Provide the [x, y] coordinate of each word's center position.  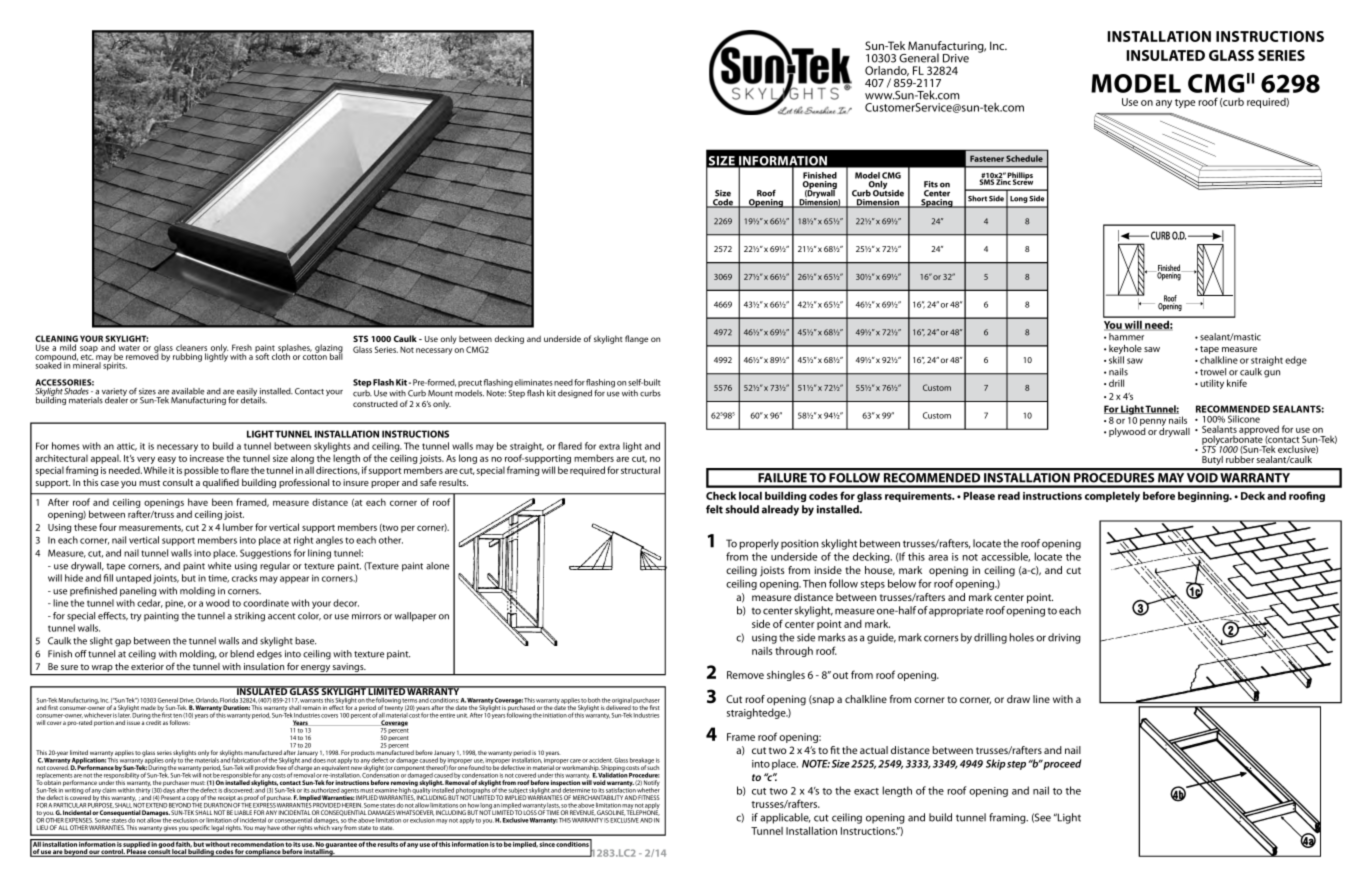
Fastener [987, 158]
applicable [785, 818]
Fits [931, 184]
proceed [1062, 764]
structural [640, 470]
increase [207, 458]
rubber [1240, 458]
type [1185, 103]
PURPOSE [101, 804]
